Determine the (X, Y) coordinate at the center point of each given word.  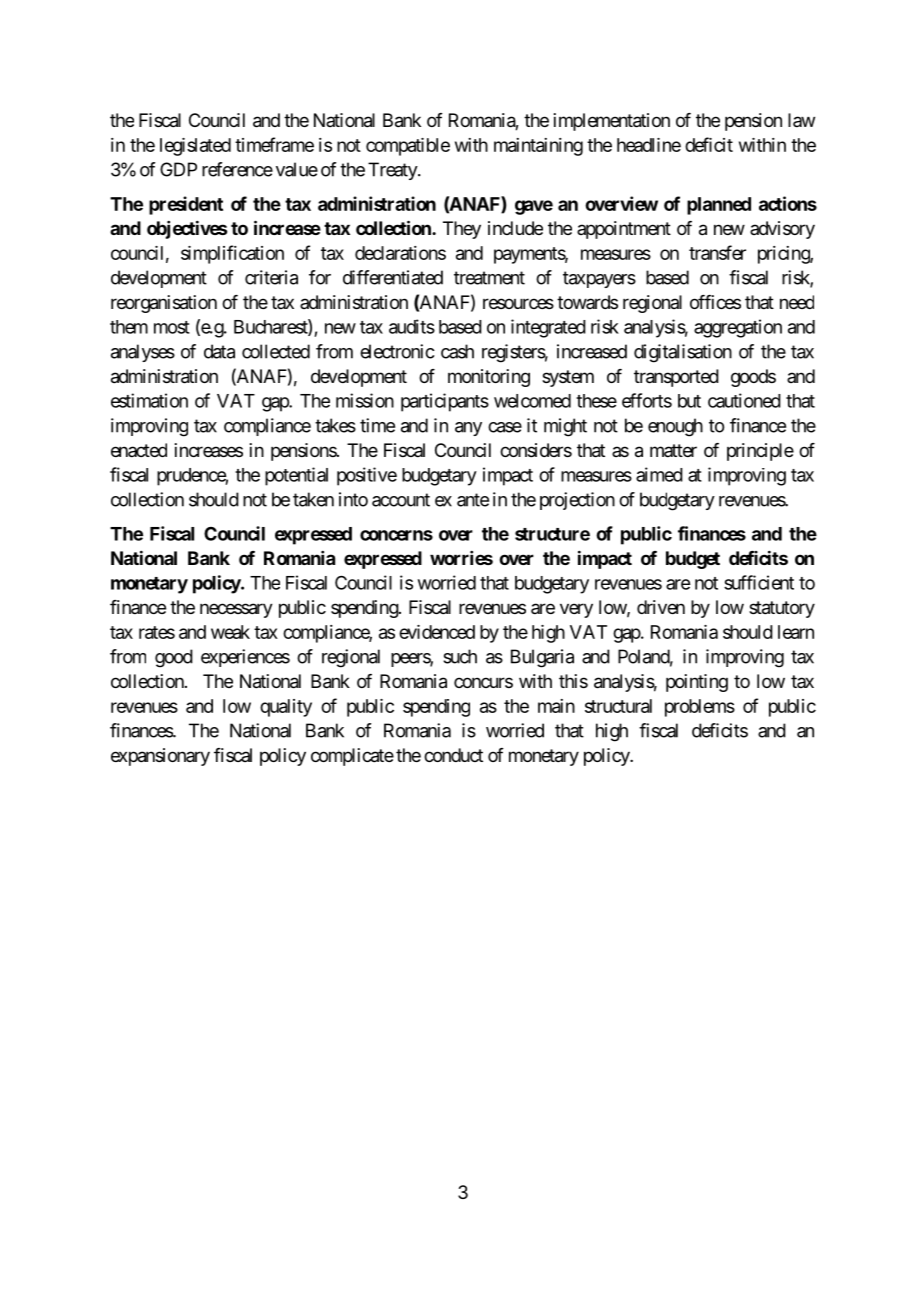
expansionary (160, 757)
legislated (195, 147)
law (801, 120)
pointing (697, 683)
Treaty (393, 171)
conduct (453, 755)
